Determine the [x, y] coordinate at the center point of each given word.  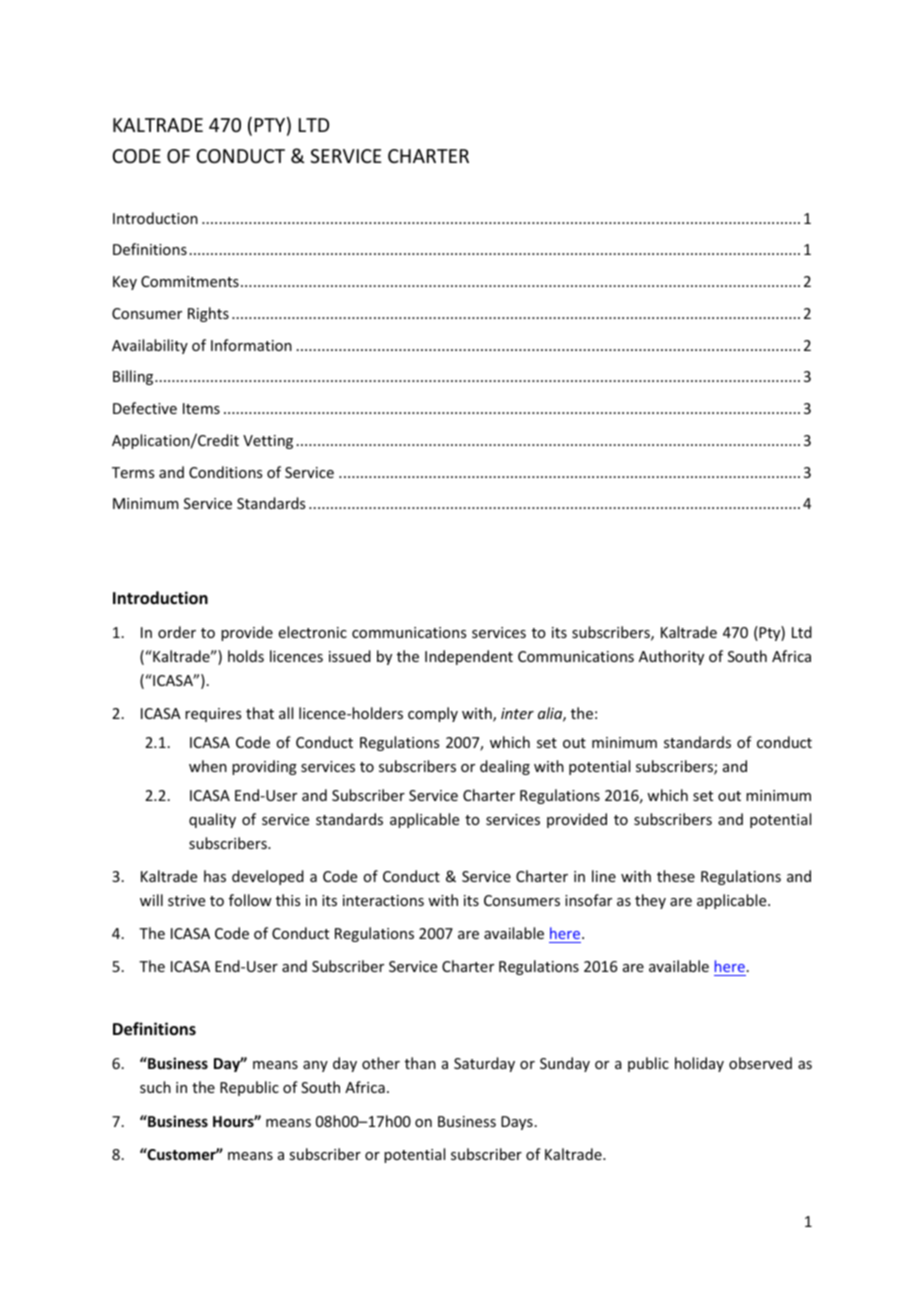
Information [251, 345]
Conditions [225, 472]
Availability [150, 346]
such [155, 1087]
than [420, 1063]
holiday [699, 1064]
